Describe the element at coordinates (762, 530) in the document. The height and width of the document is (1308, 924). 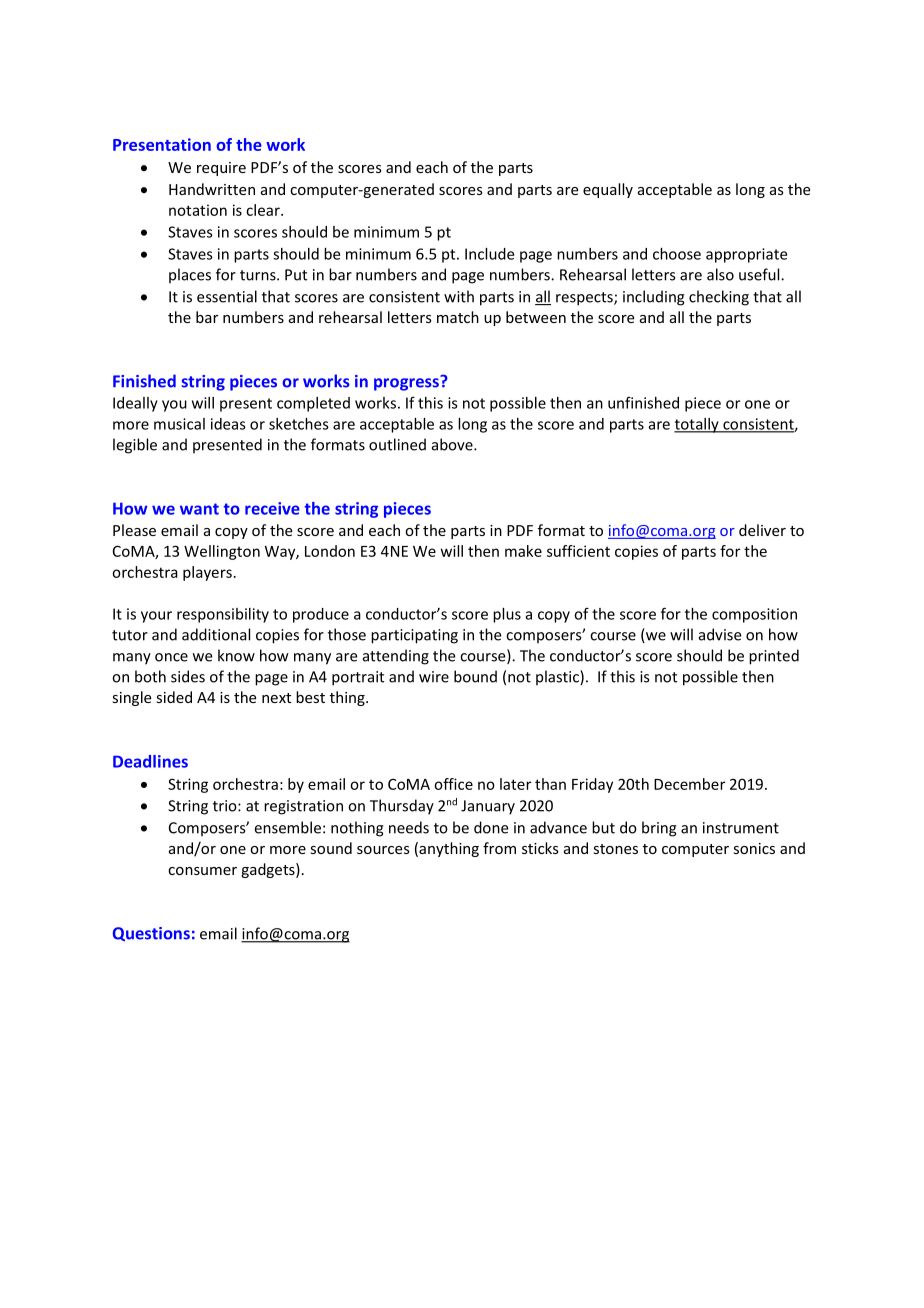
I see `deliver` at that location.
